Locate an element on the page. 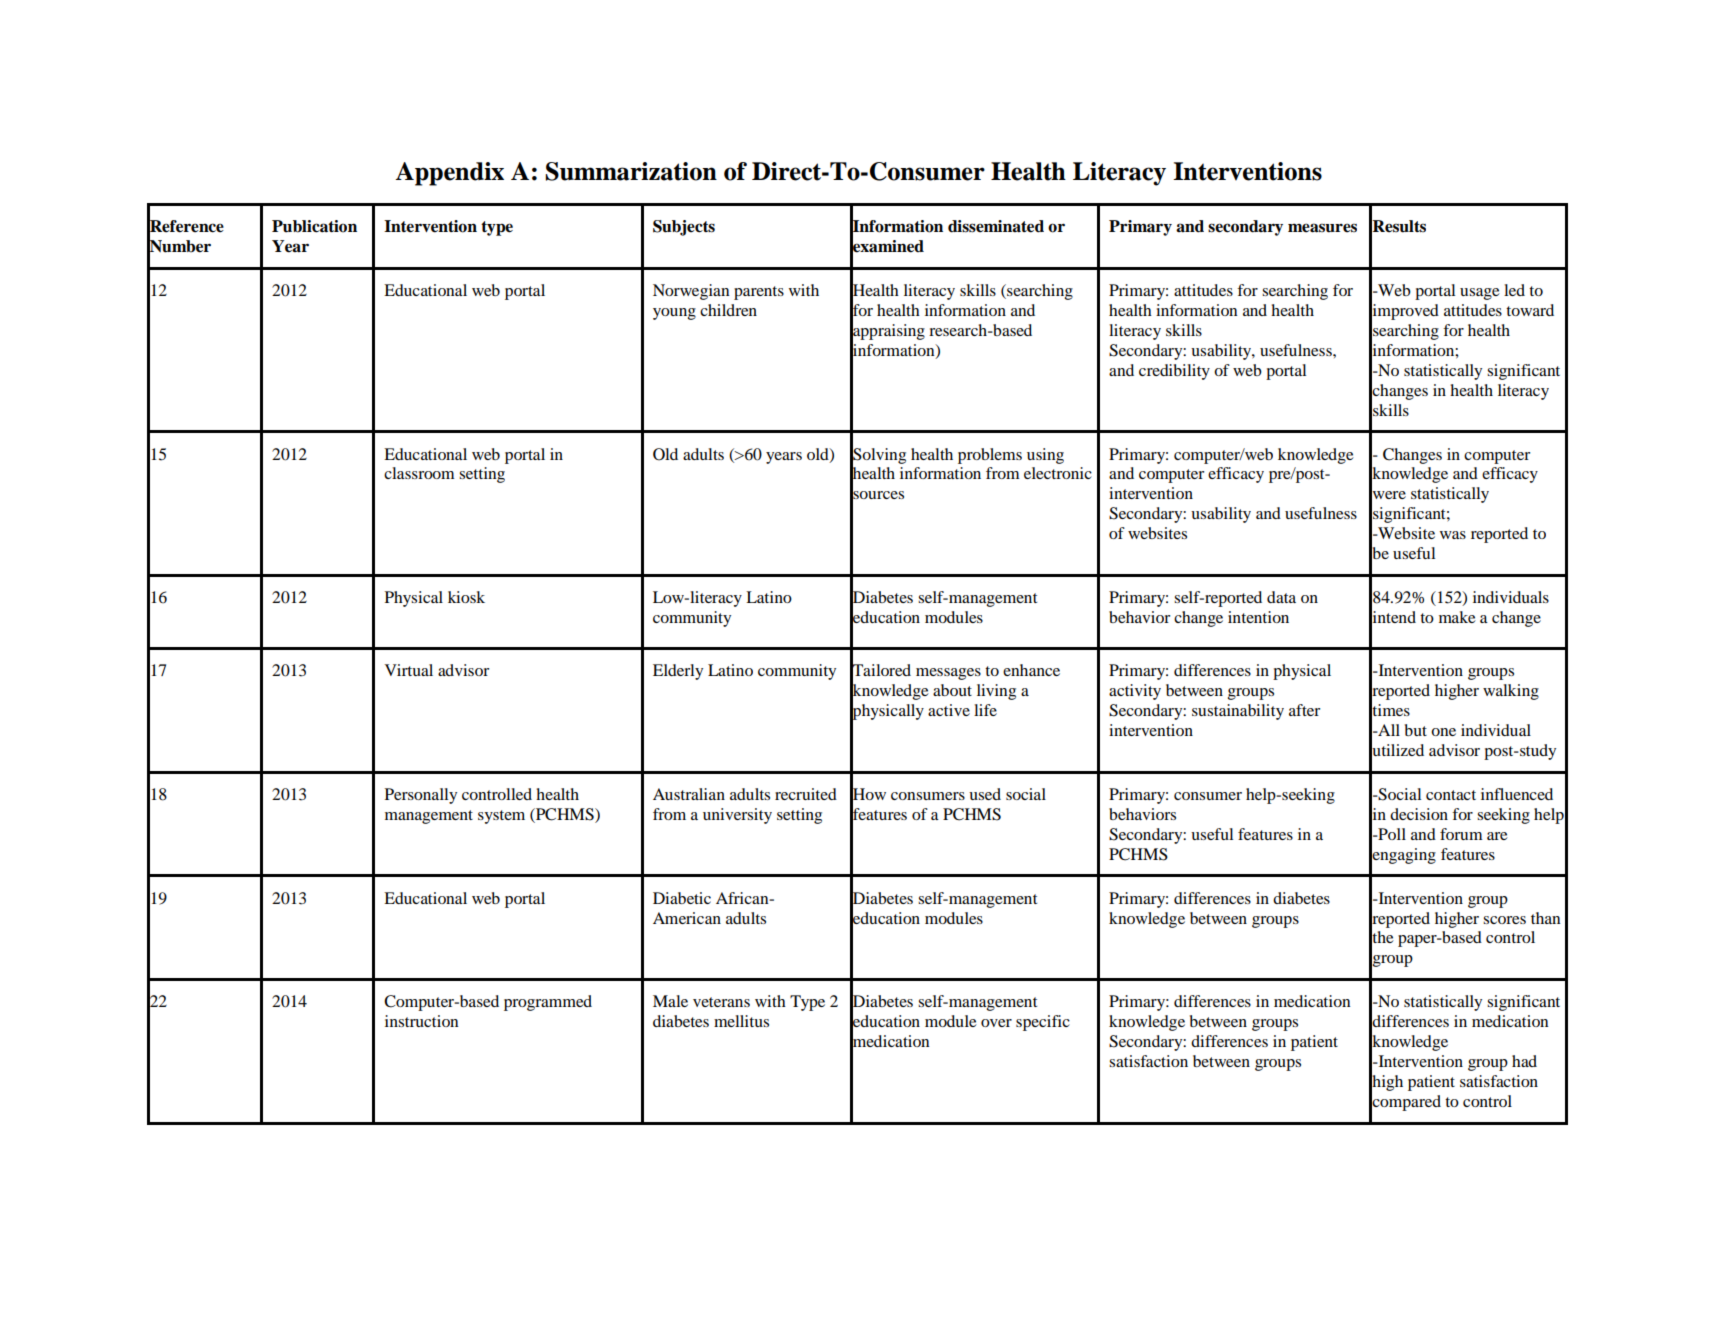 The width and height of the document is (1718, 1327). over is located at coordinates (996, 1023).
